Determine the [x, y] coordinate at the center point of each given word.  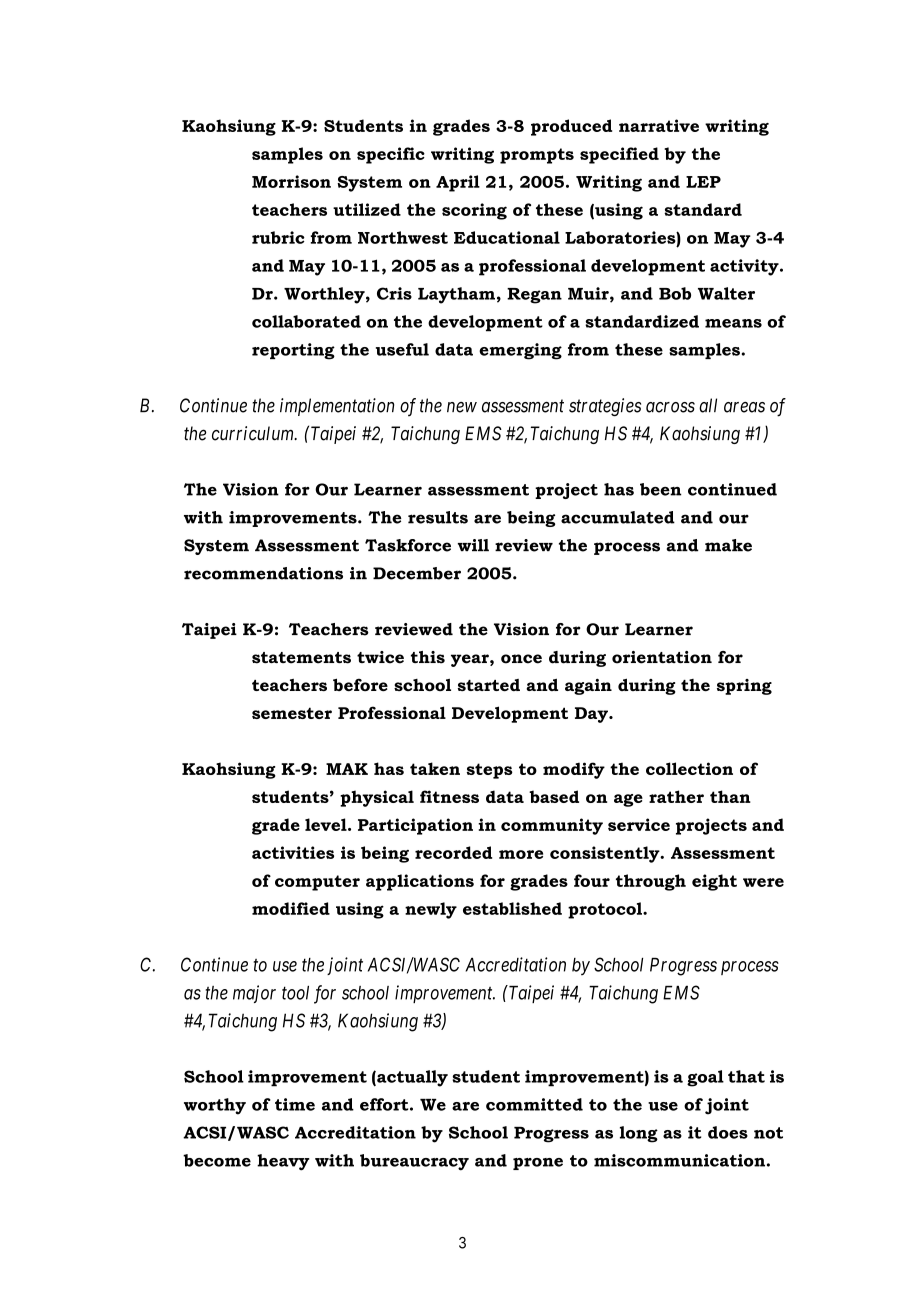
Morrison [291, 181]
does [728, 1132]
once [521, 659]
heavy [283, 1162]
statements [301, 658]
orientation [662, 657]
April [458, 183]
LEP [703, 182]
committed [534, 1104]
